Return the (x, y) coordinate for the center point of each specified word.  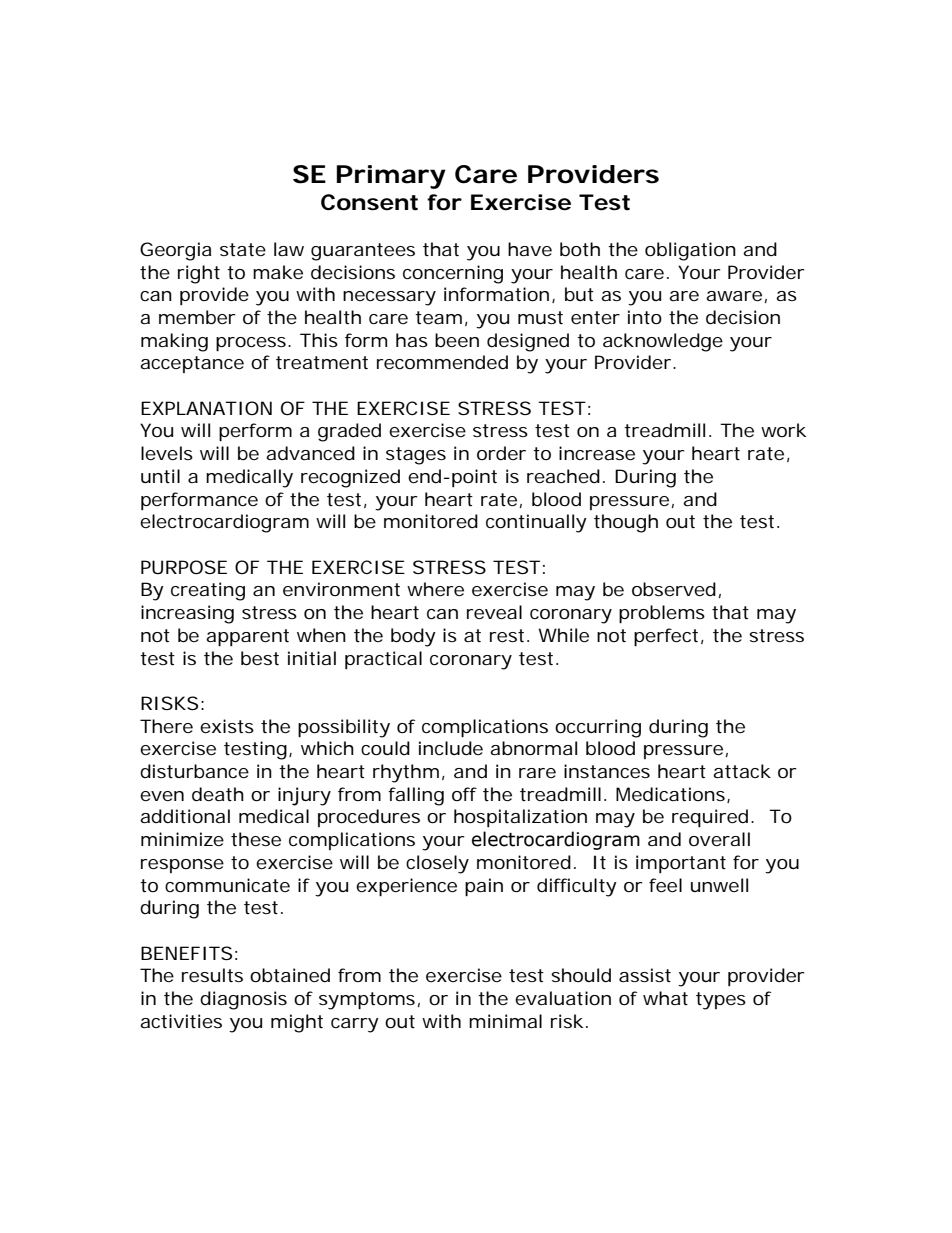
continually (536, 523)
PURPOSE (184, 567)
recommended (442, 362)
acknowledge (663, 342)
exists (227, 726)
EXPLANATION (206, 408)
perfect (666, 637)
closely (437, 864)
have (530, 249)
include (451, 748)
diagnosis (243, 1000)
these (256, 839)
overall (719, 839)
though (626, 523)
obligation (690, 251)
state (243, 249)
